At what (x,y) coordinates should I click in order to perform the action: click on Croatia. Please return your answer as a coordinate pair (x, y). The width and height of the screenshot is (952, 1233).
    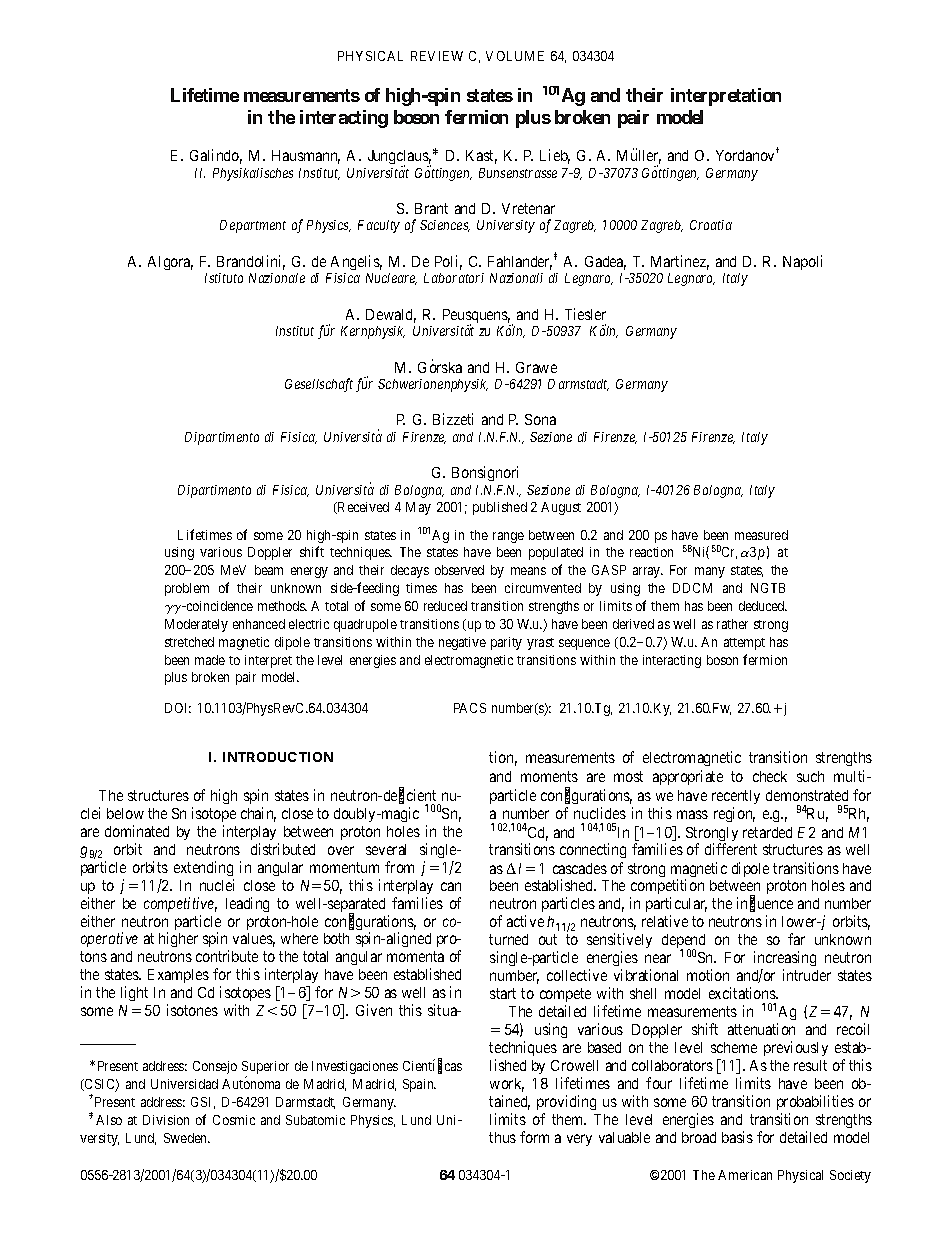
    Looking at the image, I should click on (711, 225).
